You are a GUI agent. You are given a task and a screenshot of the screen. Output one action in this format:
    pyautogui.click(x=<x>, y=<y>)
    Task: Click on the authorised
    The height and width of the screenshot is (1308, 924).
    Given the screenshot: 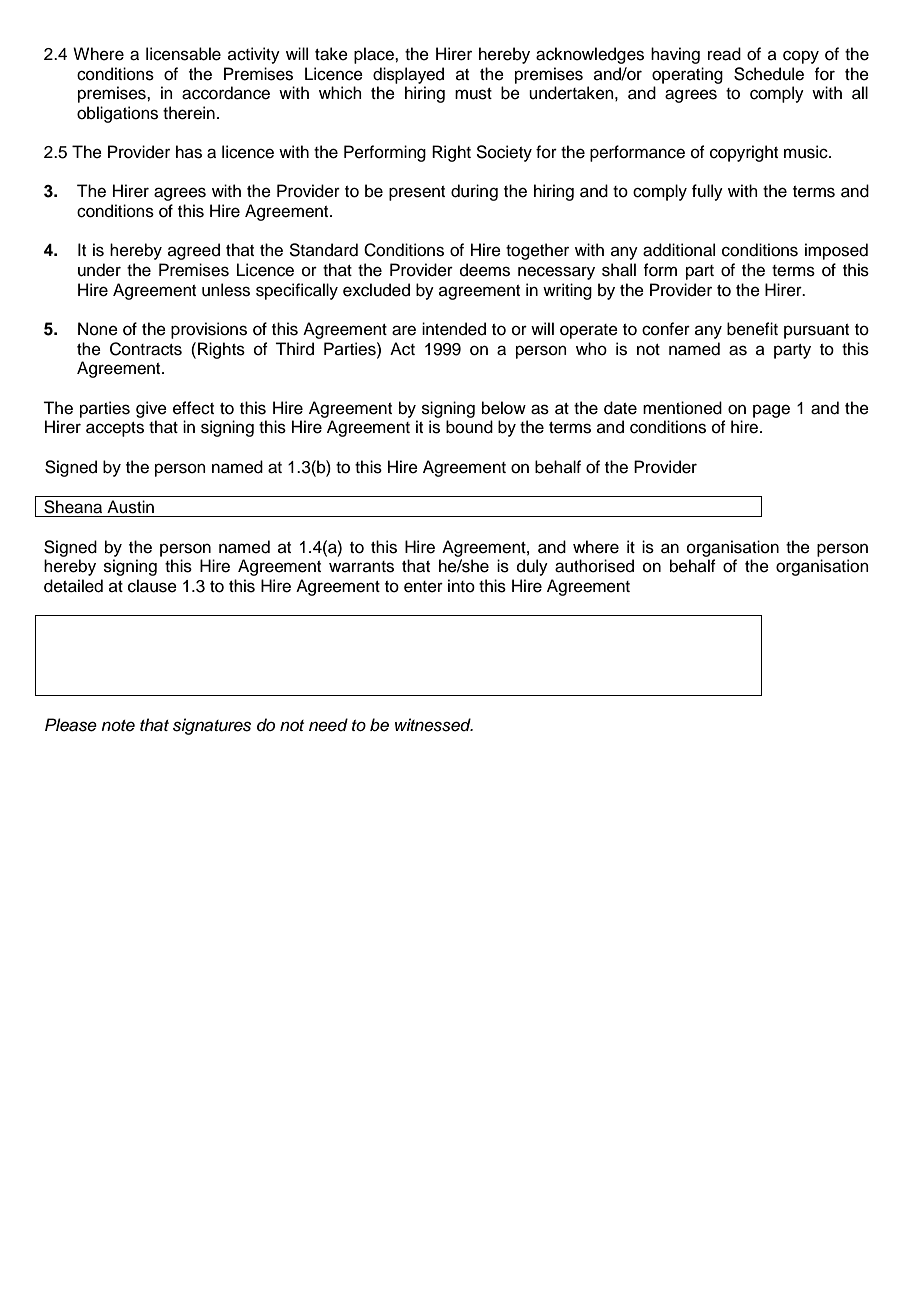 What is the action you would take?
    pyautogui.click(x=594, y=566)
